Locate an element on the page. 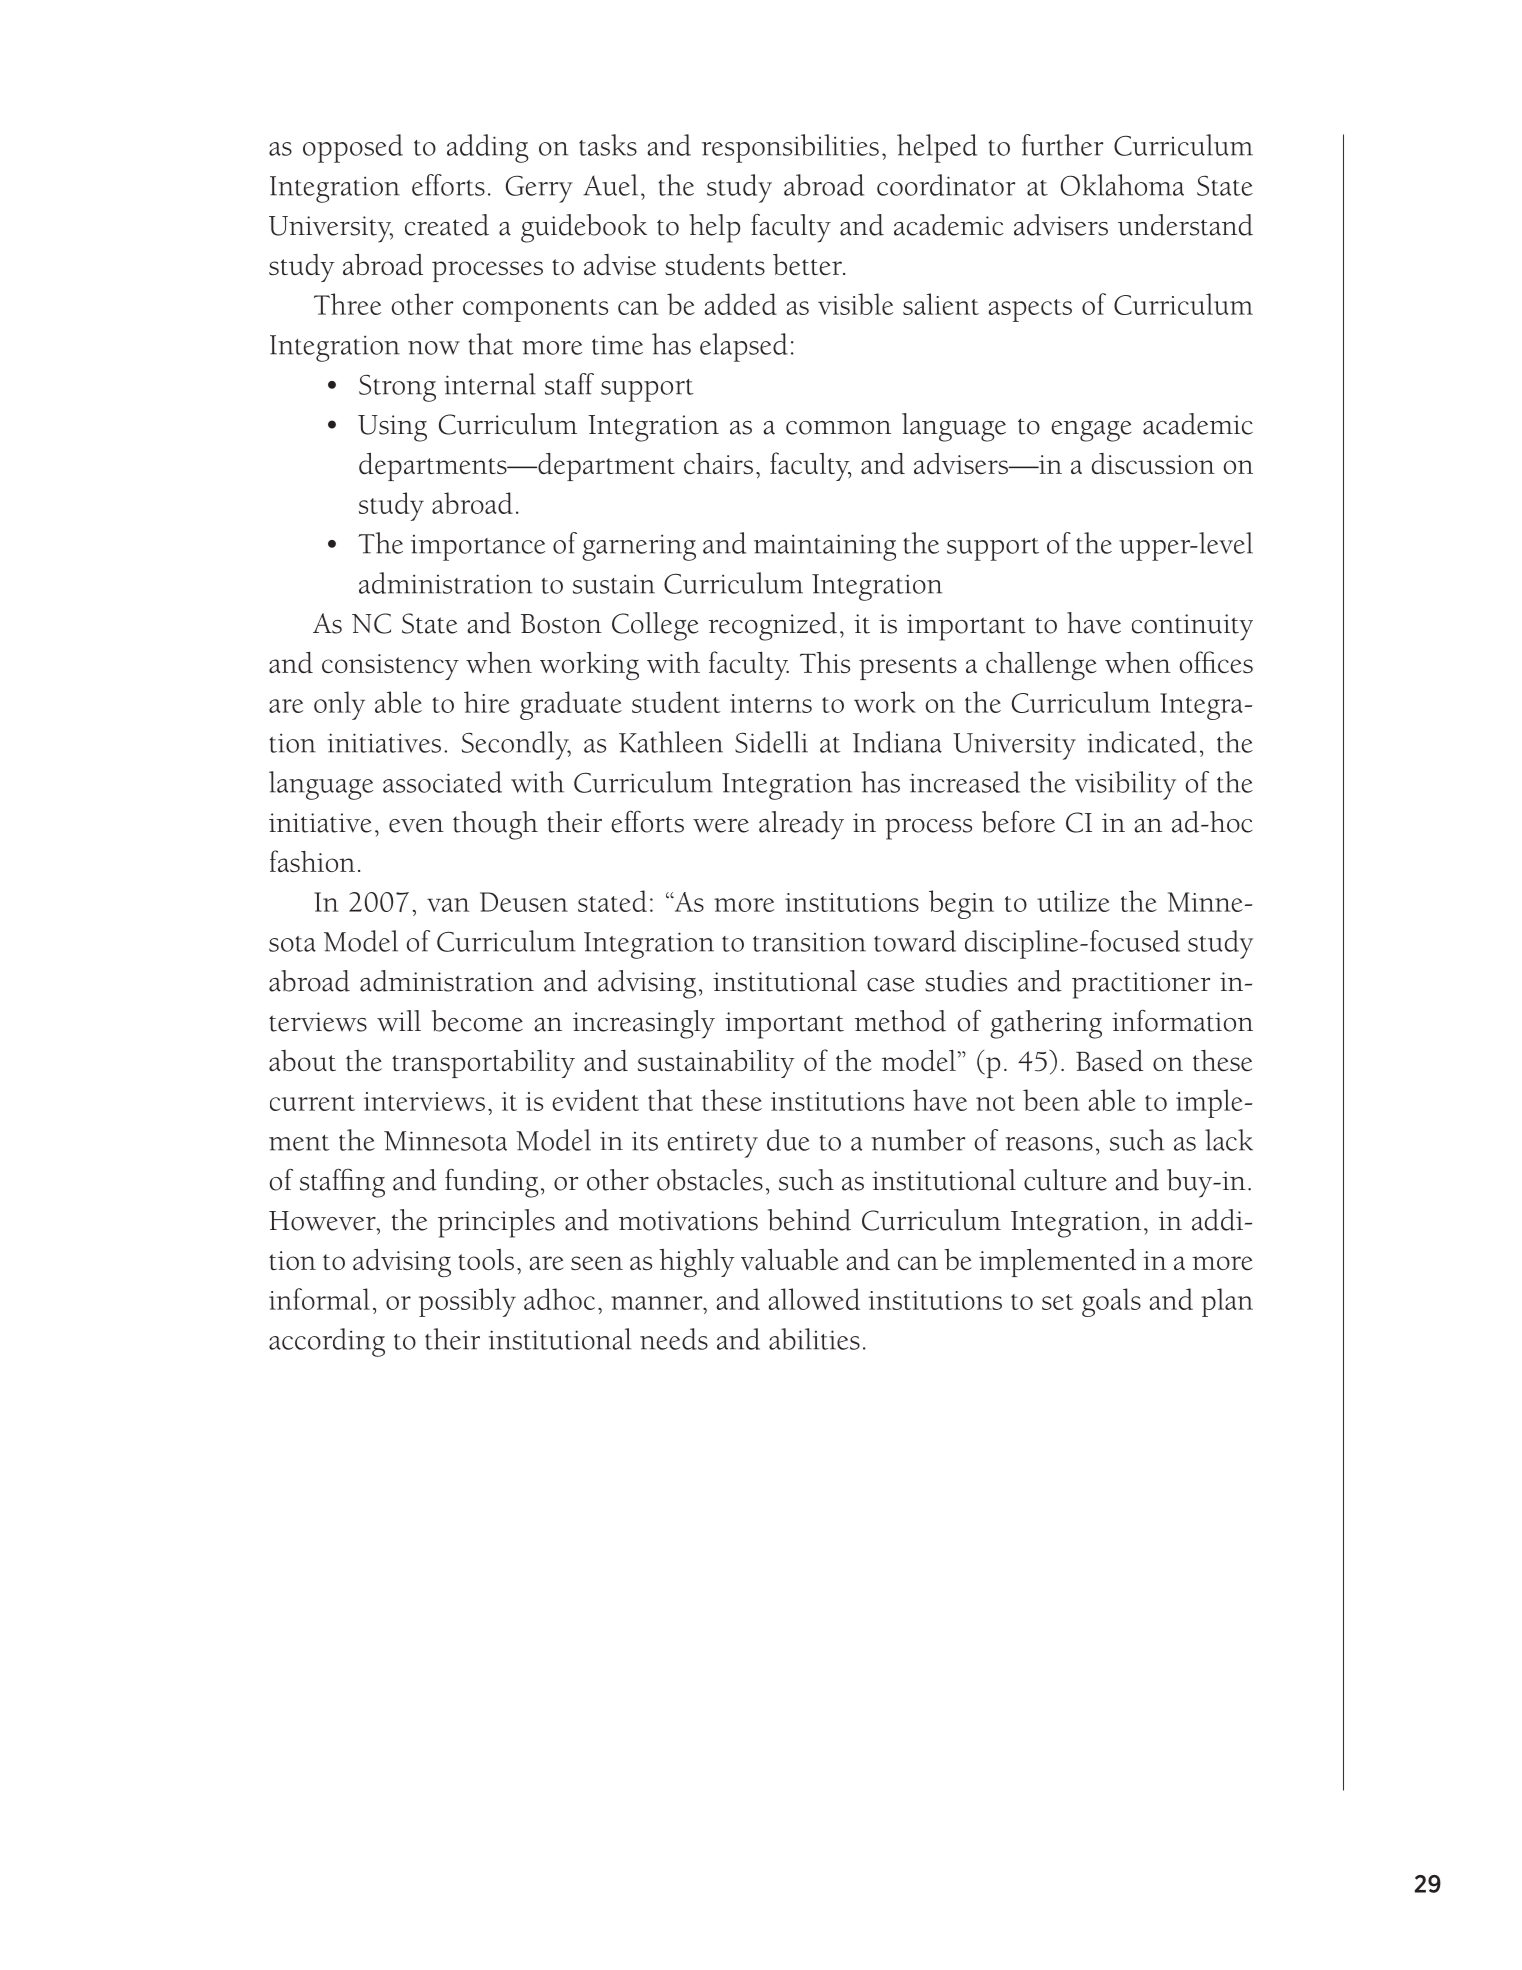  utilize is located at coordinates (1073, 901).
